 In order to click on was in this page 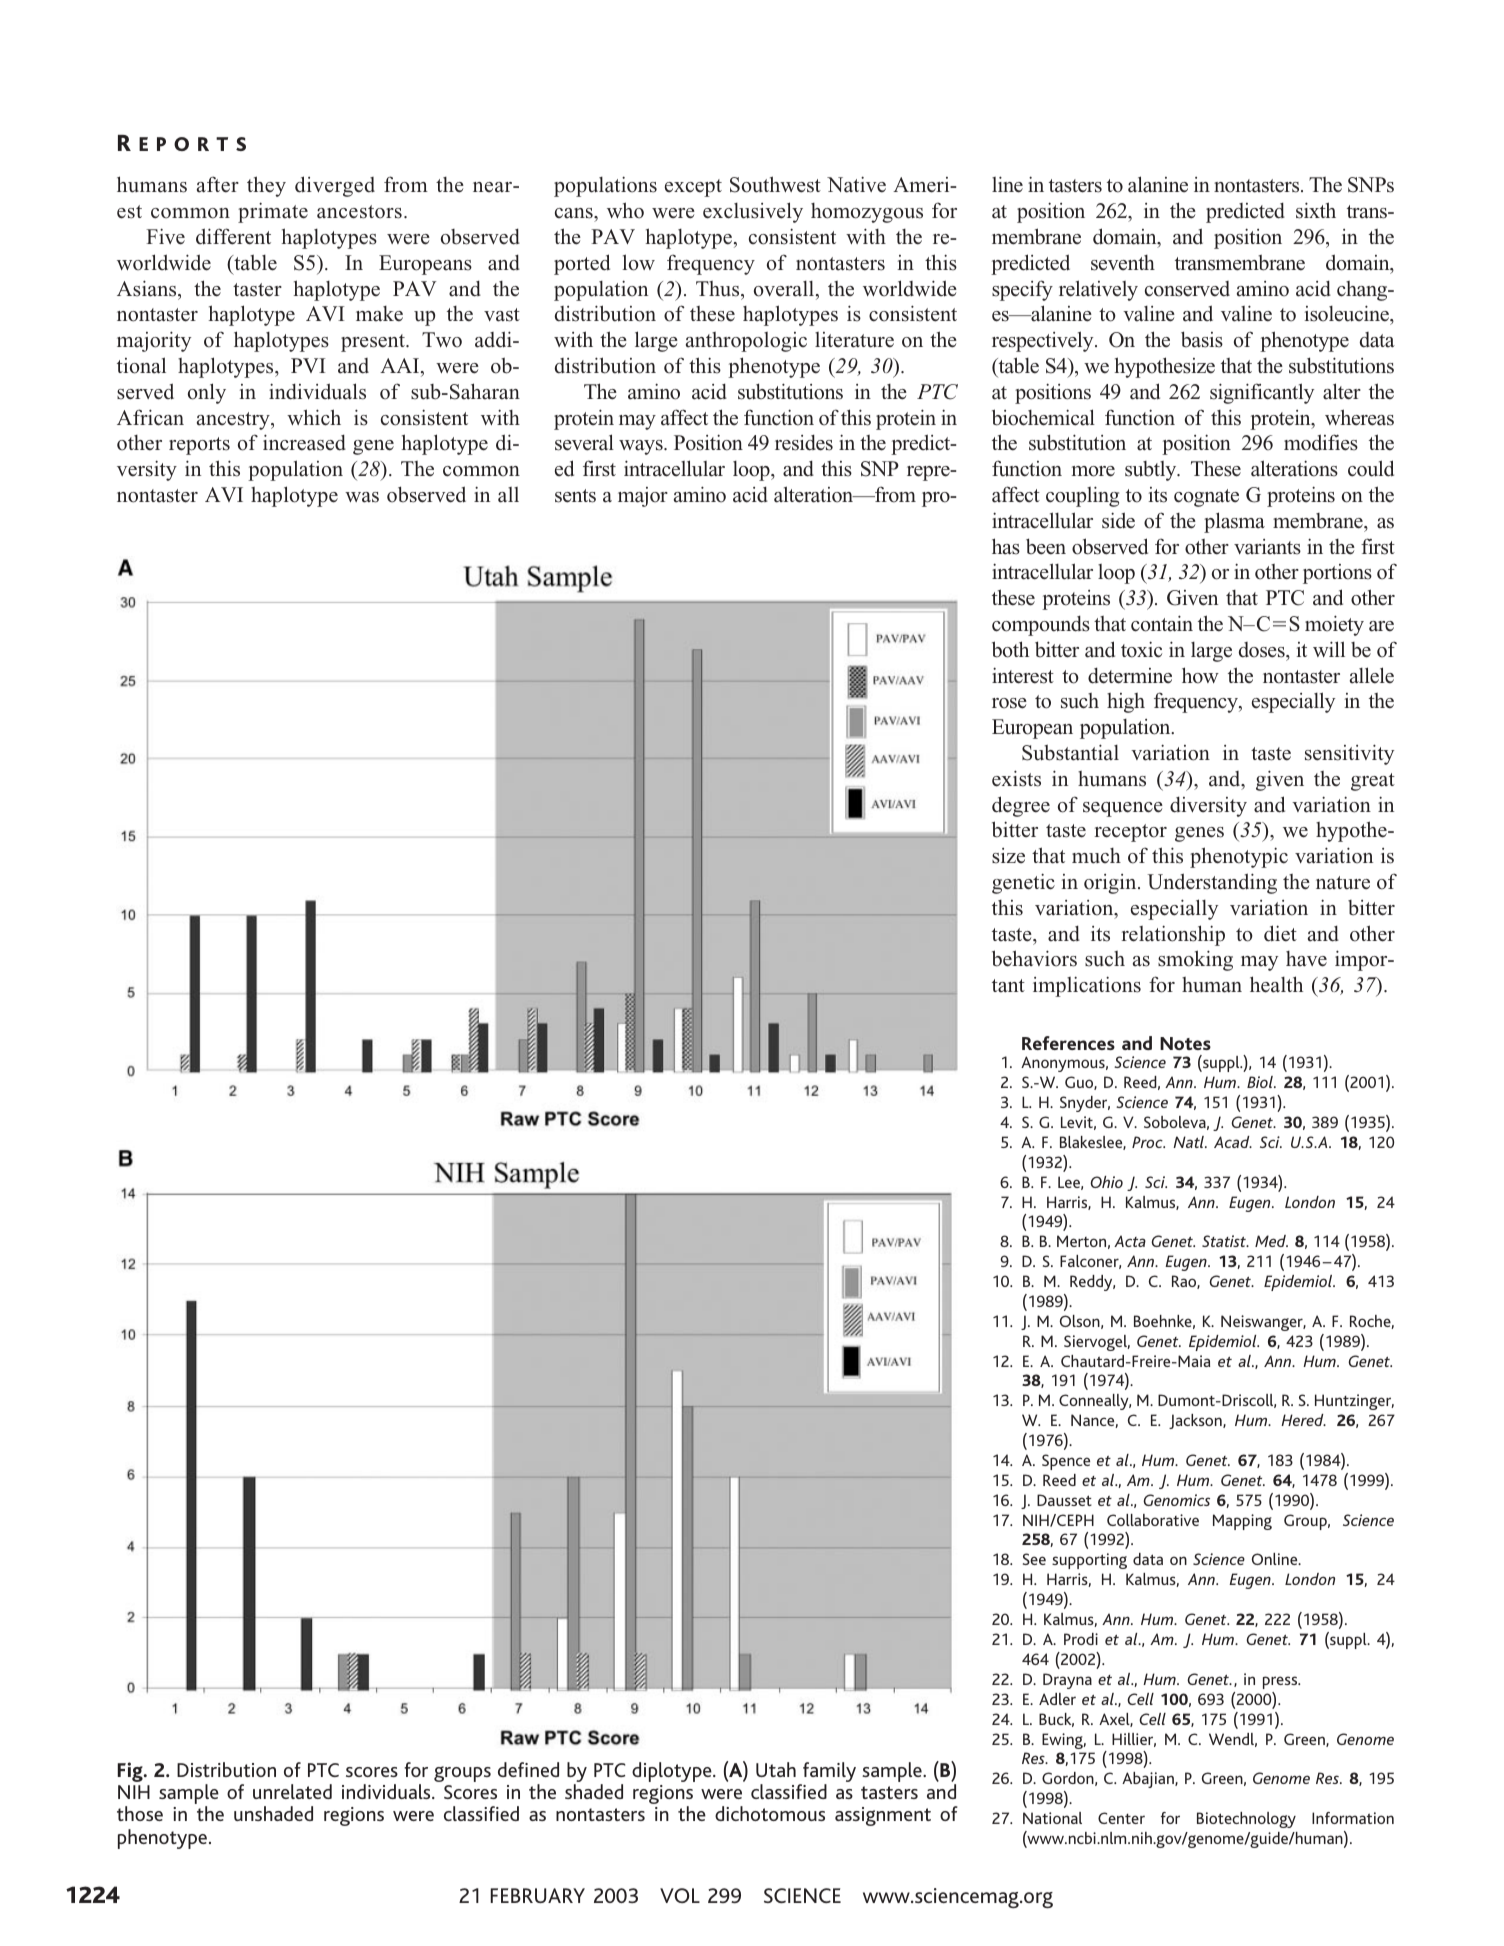, I will do `click(362, 497)`.
